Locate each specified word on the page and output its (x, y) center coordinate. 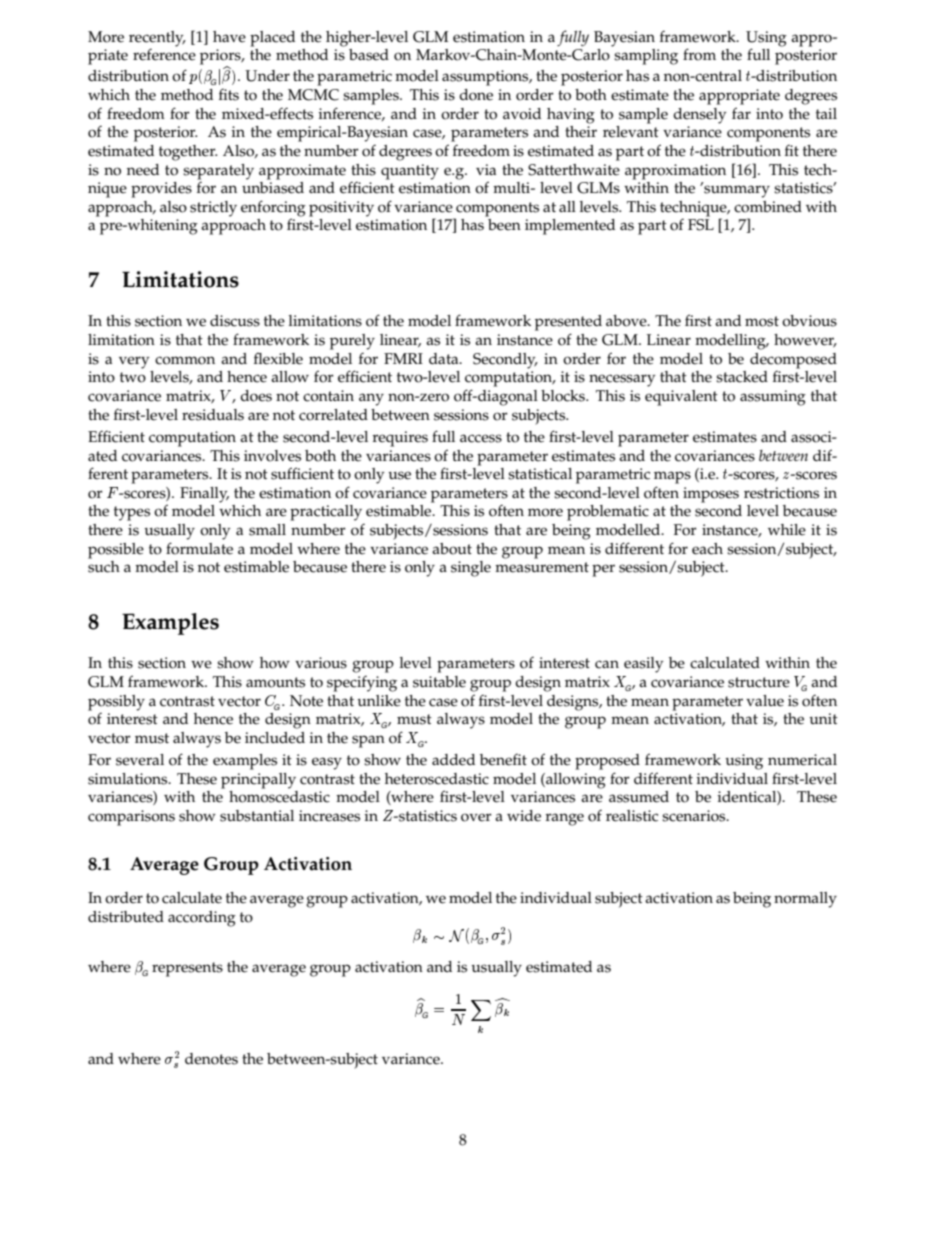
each (707, 549)
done (476, 95)
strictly (213, 209)
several (140, 760)
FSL (701, 225)
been (504, 225)
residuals (213, 415)
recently (157, 39)
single (471, 569)
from (699, 54)
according (202, 919)
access (481, 438)
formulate (199, 548)
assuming (773, 398)
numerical (802, 760)
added (453, 760)
